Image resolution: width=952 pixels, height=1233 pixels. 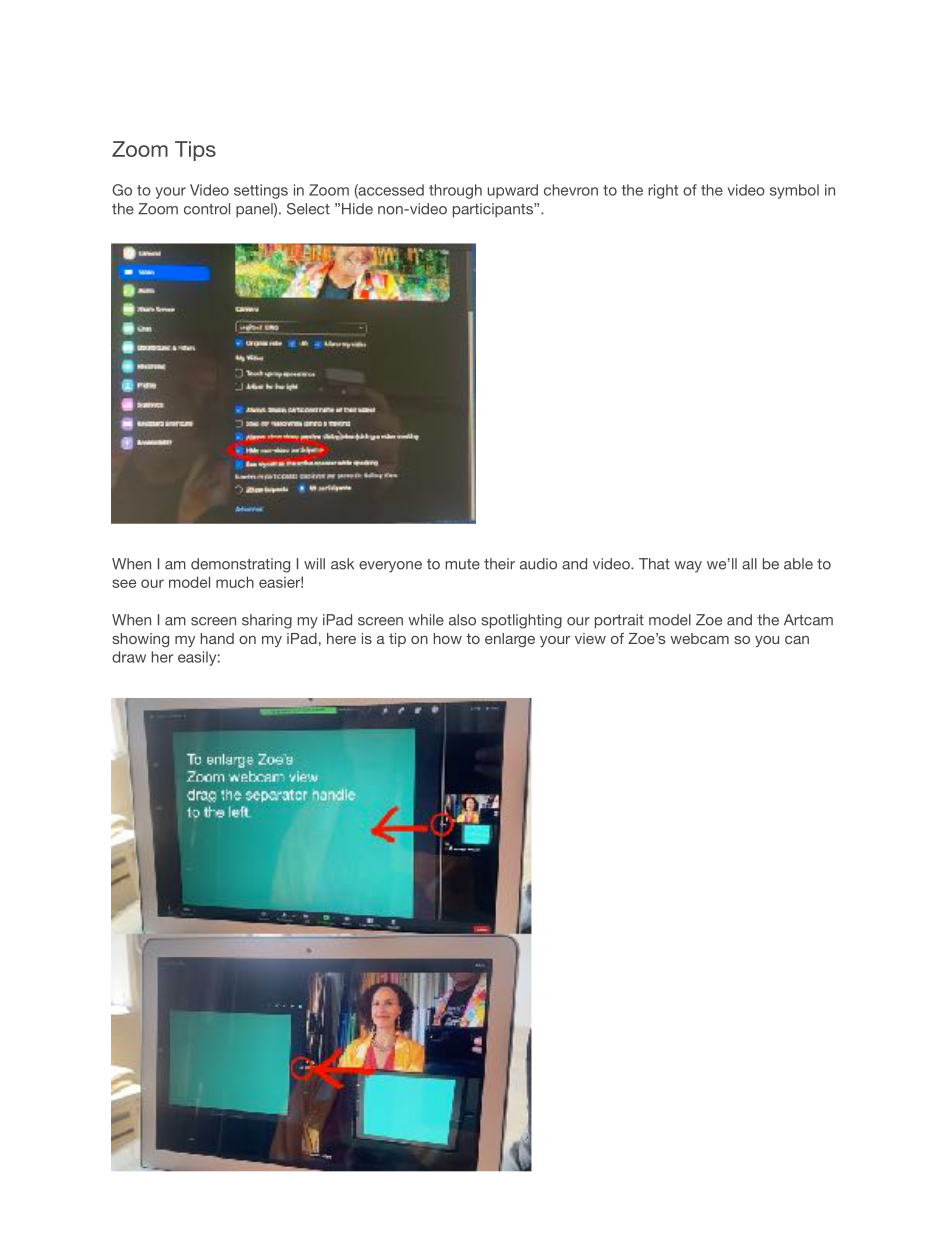 What do you see at coordinates (357, 209) in the screenshot?
I see `Hide` at bounding box center [357, 209].
